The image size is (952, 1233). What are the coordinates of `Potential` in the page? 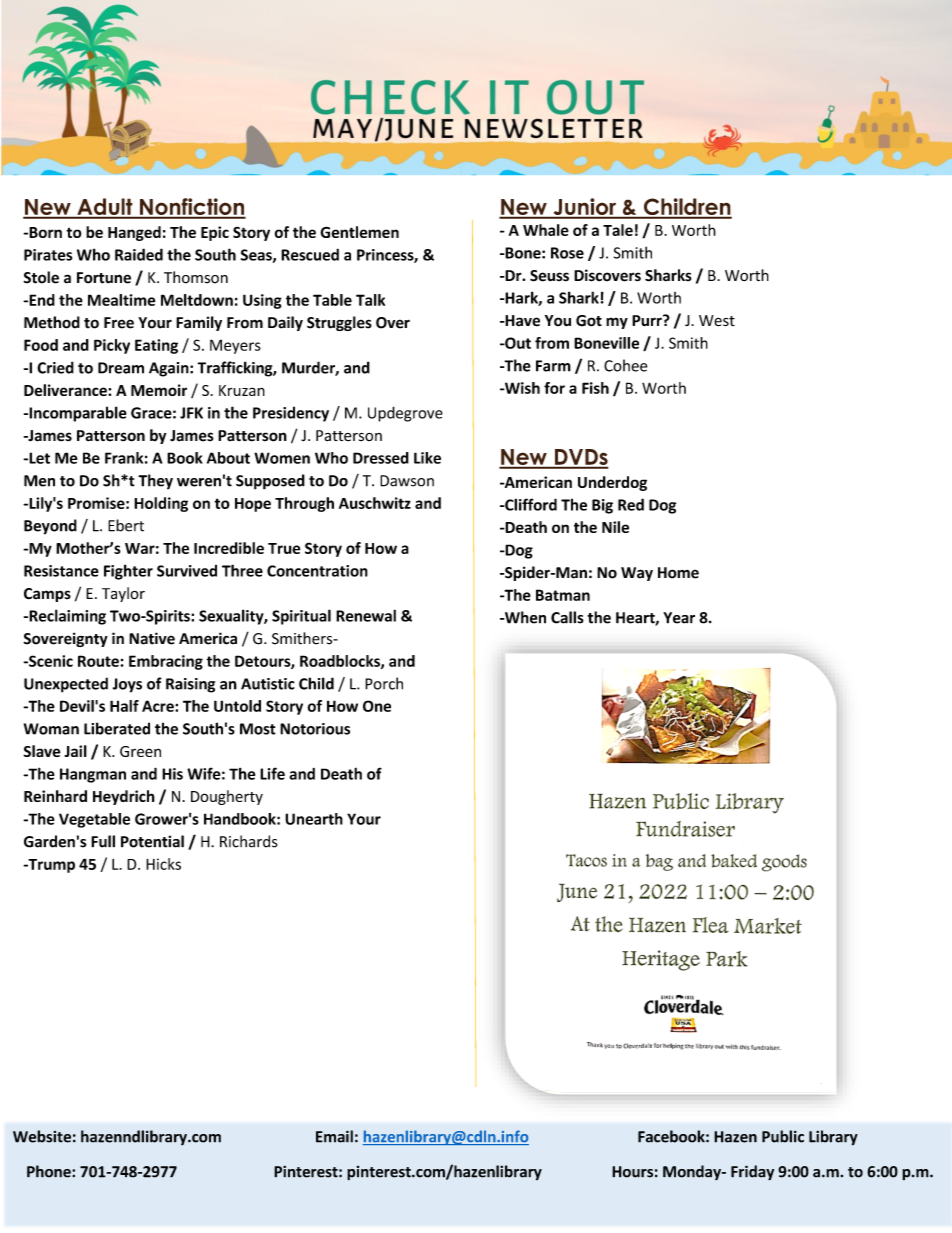 It's located at (152, 841).
